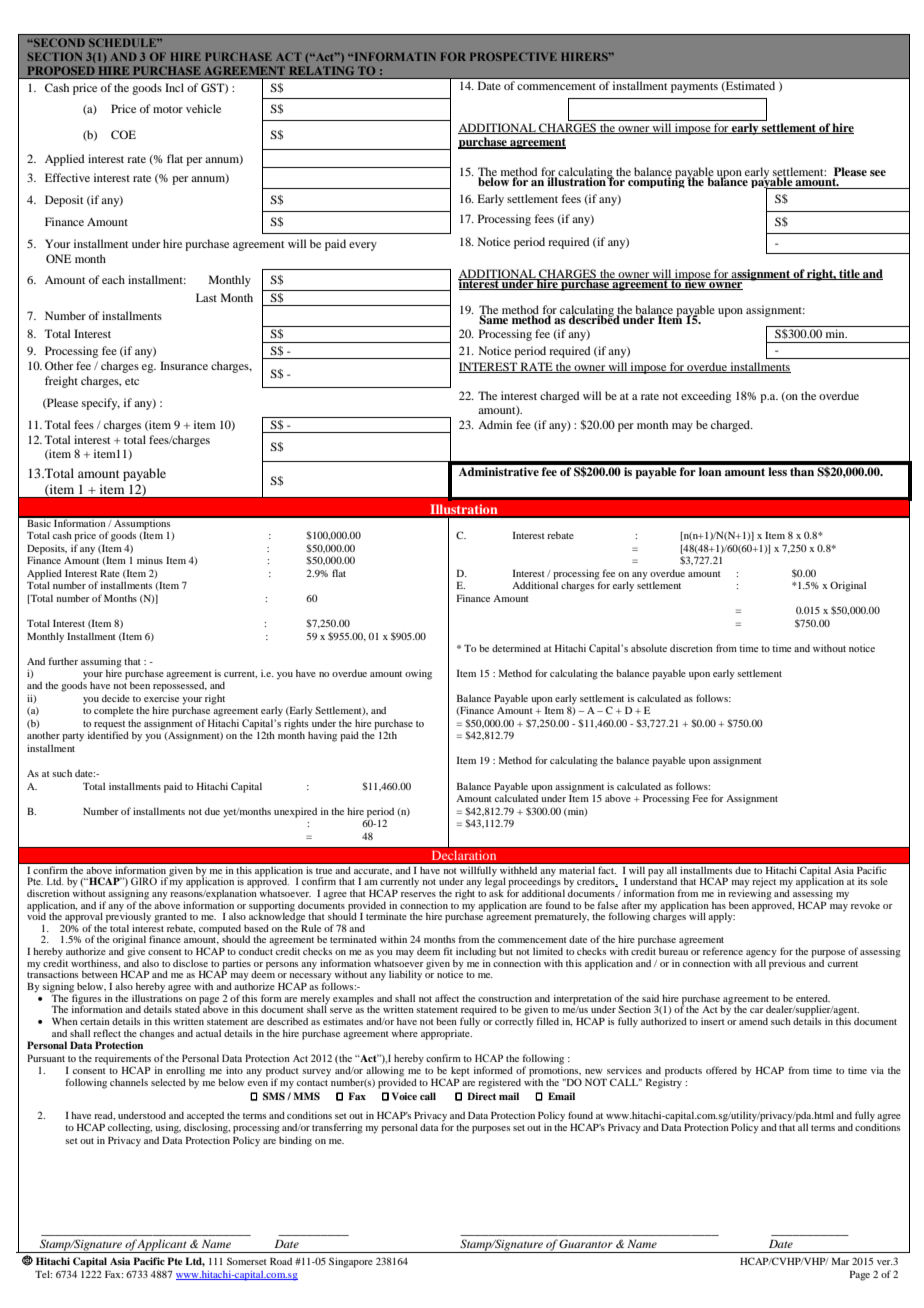  Describe the element at coordinates (764, 882) in the screenshot. I see `reject` at that location.
